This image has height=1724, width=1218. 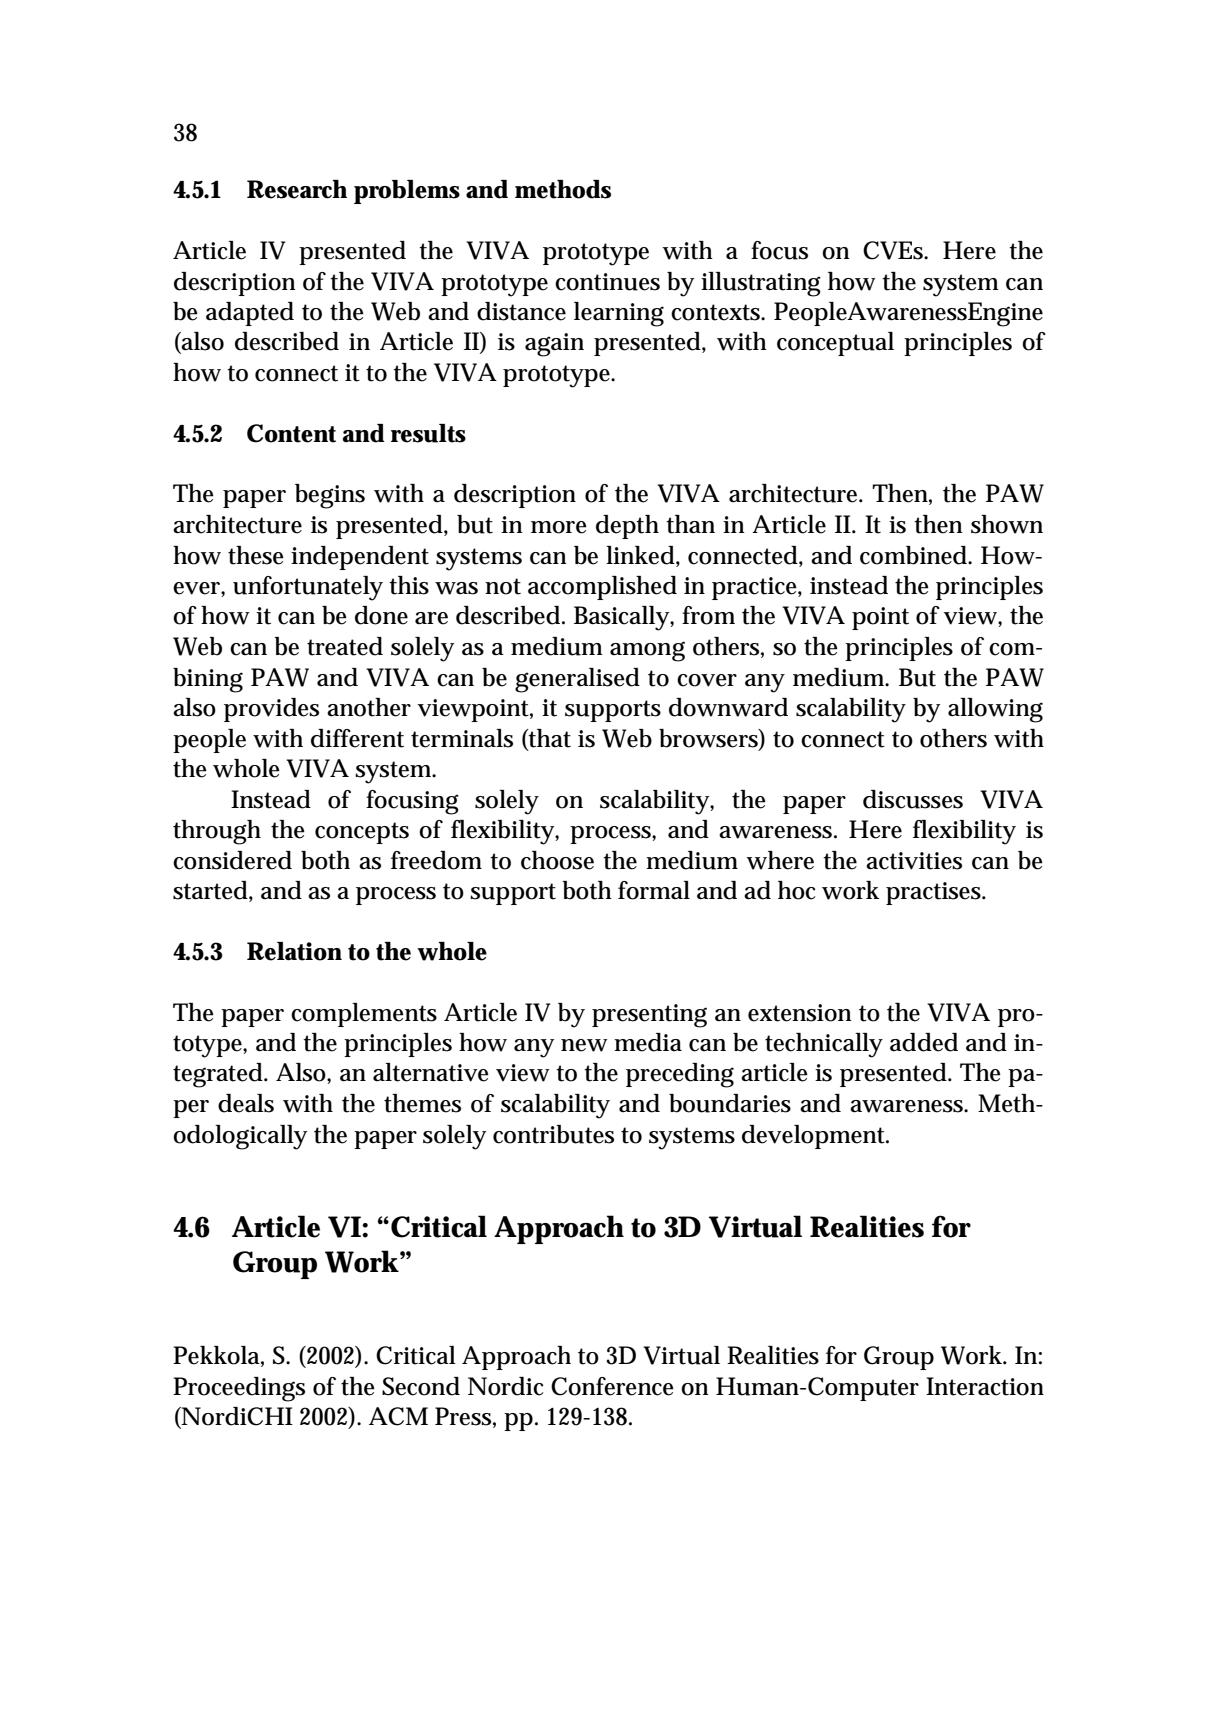 What do you see at coordinates (239, 1389) in the image?
I see `Proceedings` at bounding box center [239, 1389].
